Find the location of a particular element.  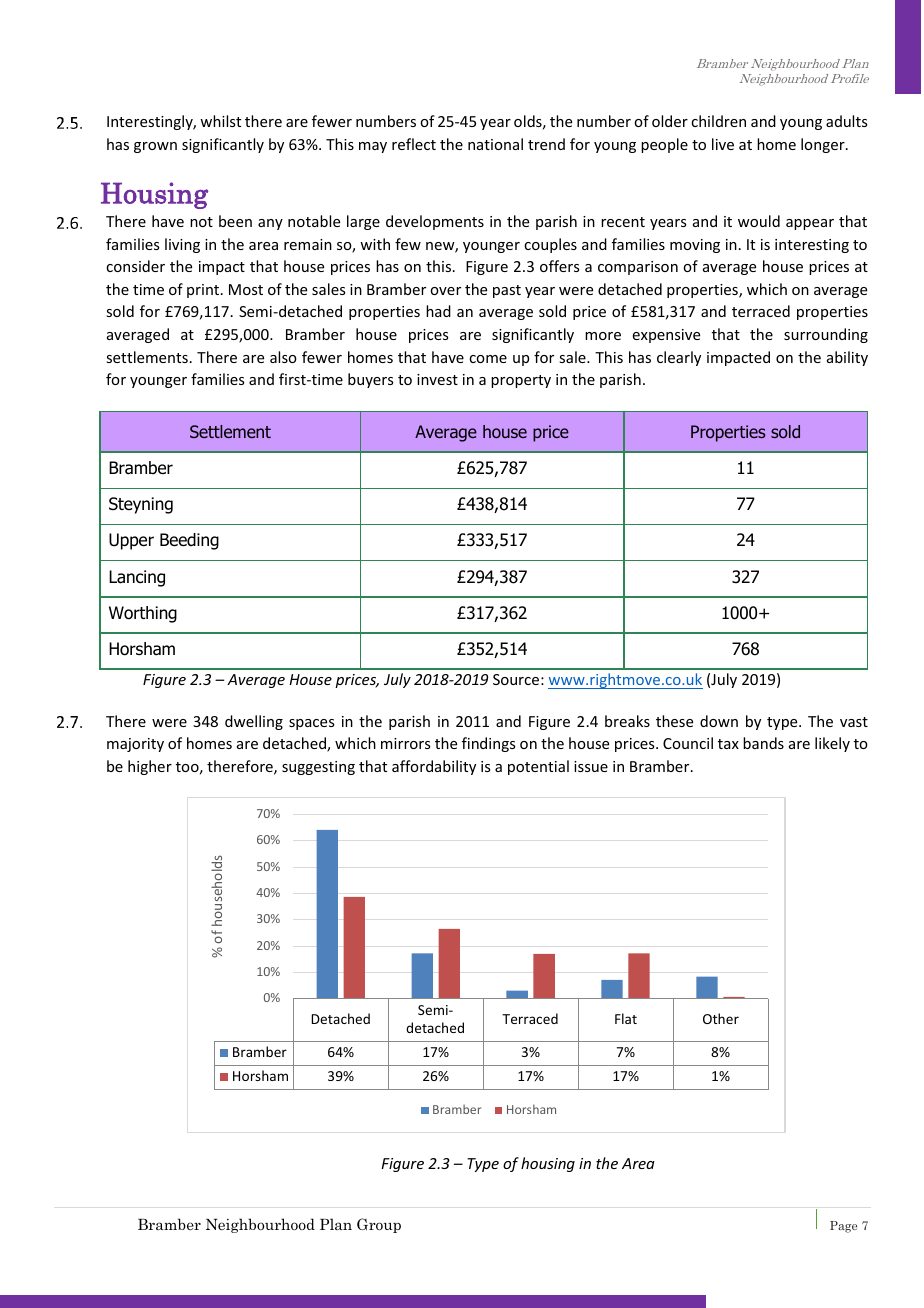

Group is located at coordinates (379, 1225).
